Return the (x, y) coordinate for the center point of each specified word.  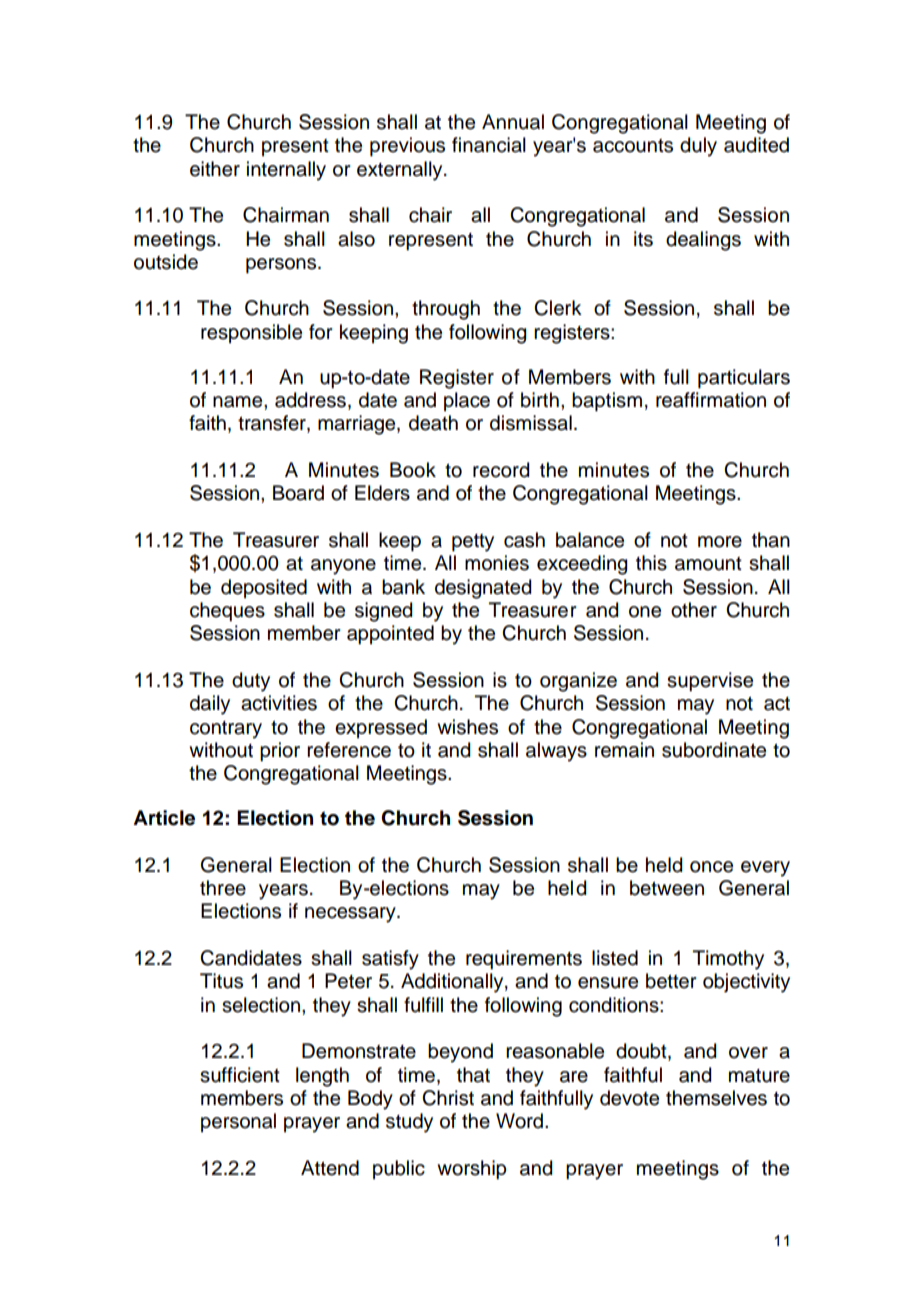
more (720, 542)
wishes (467, 727)
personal (238, 1122)
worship (472, 1170)
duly (698, 147)
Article (164, 818)
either (215, 169)
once (711, 867)
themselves (716, 1098)
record (501, 470)
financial (489, 145)
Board (298, 493)
